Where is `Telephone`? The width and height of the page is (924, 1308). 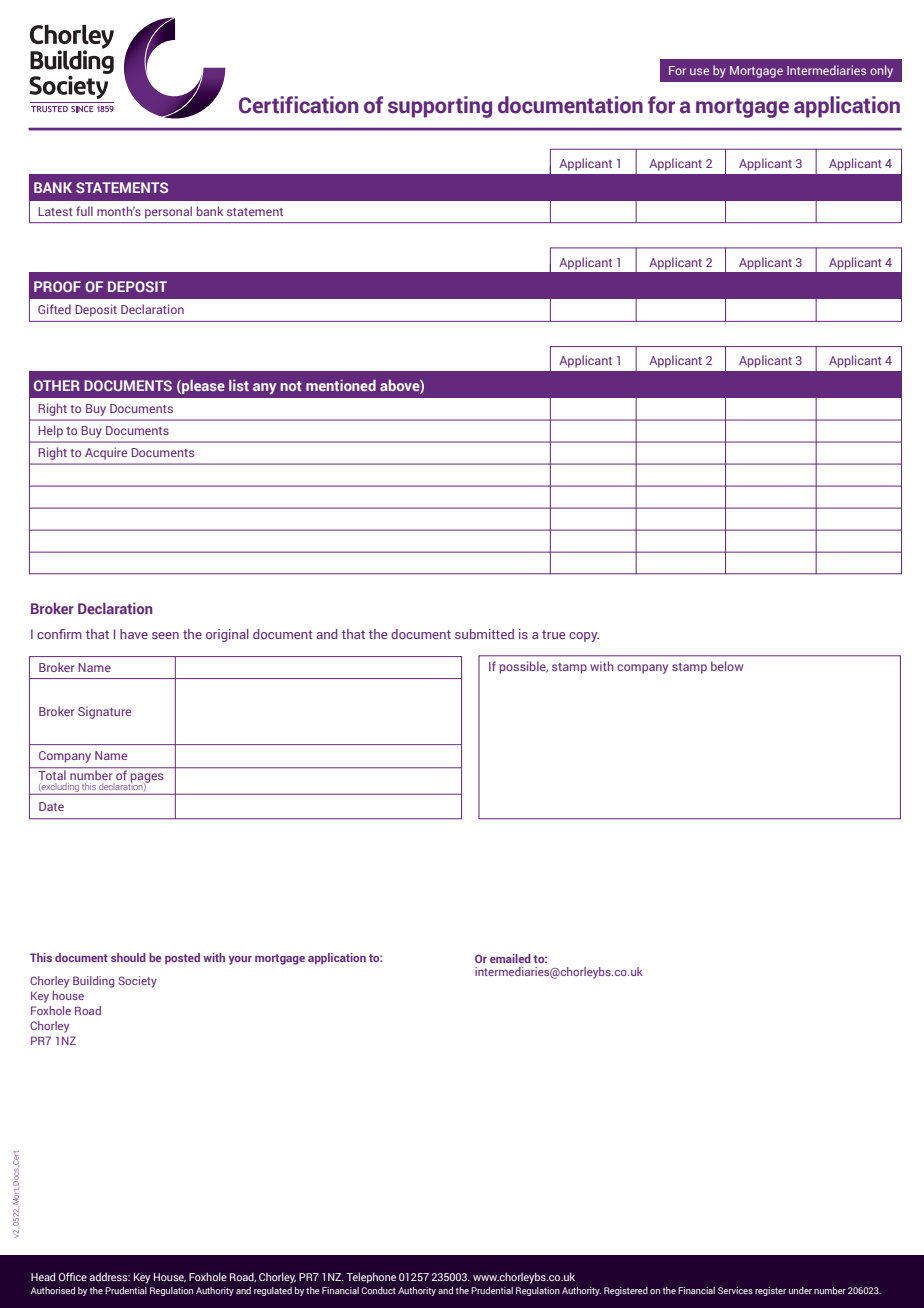 Telephone is located at coordinates (371, 1277).
